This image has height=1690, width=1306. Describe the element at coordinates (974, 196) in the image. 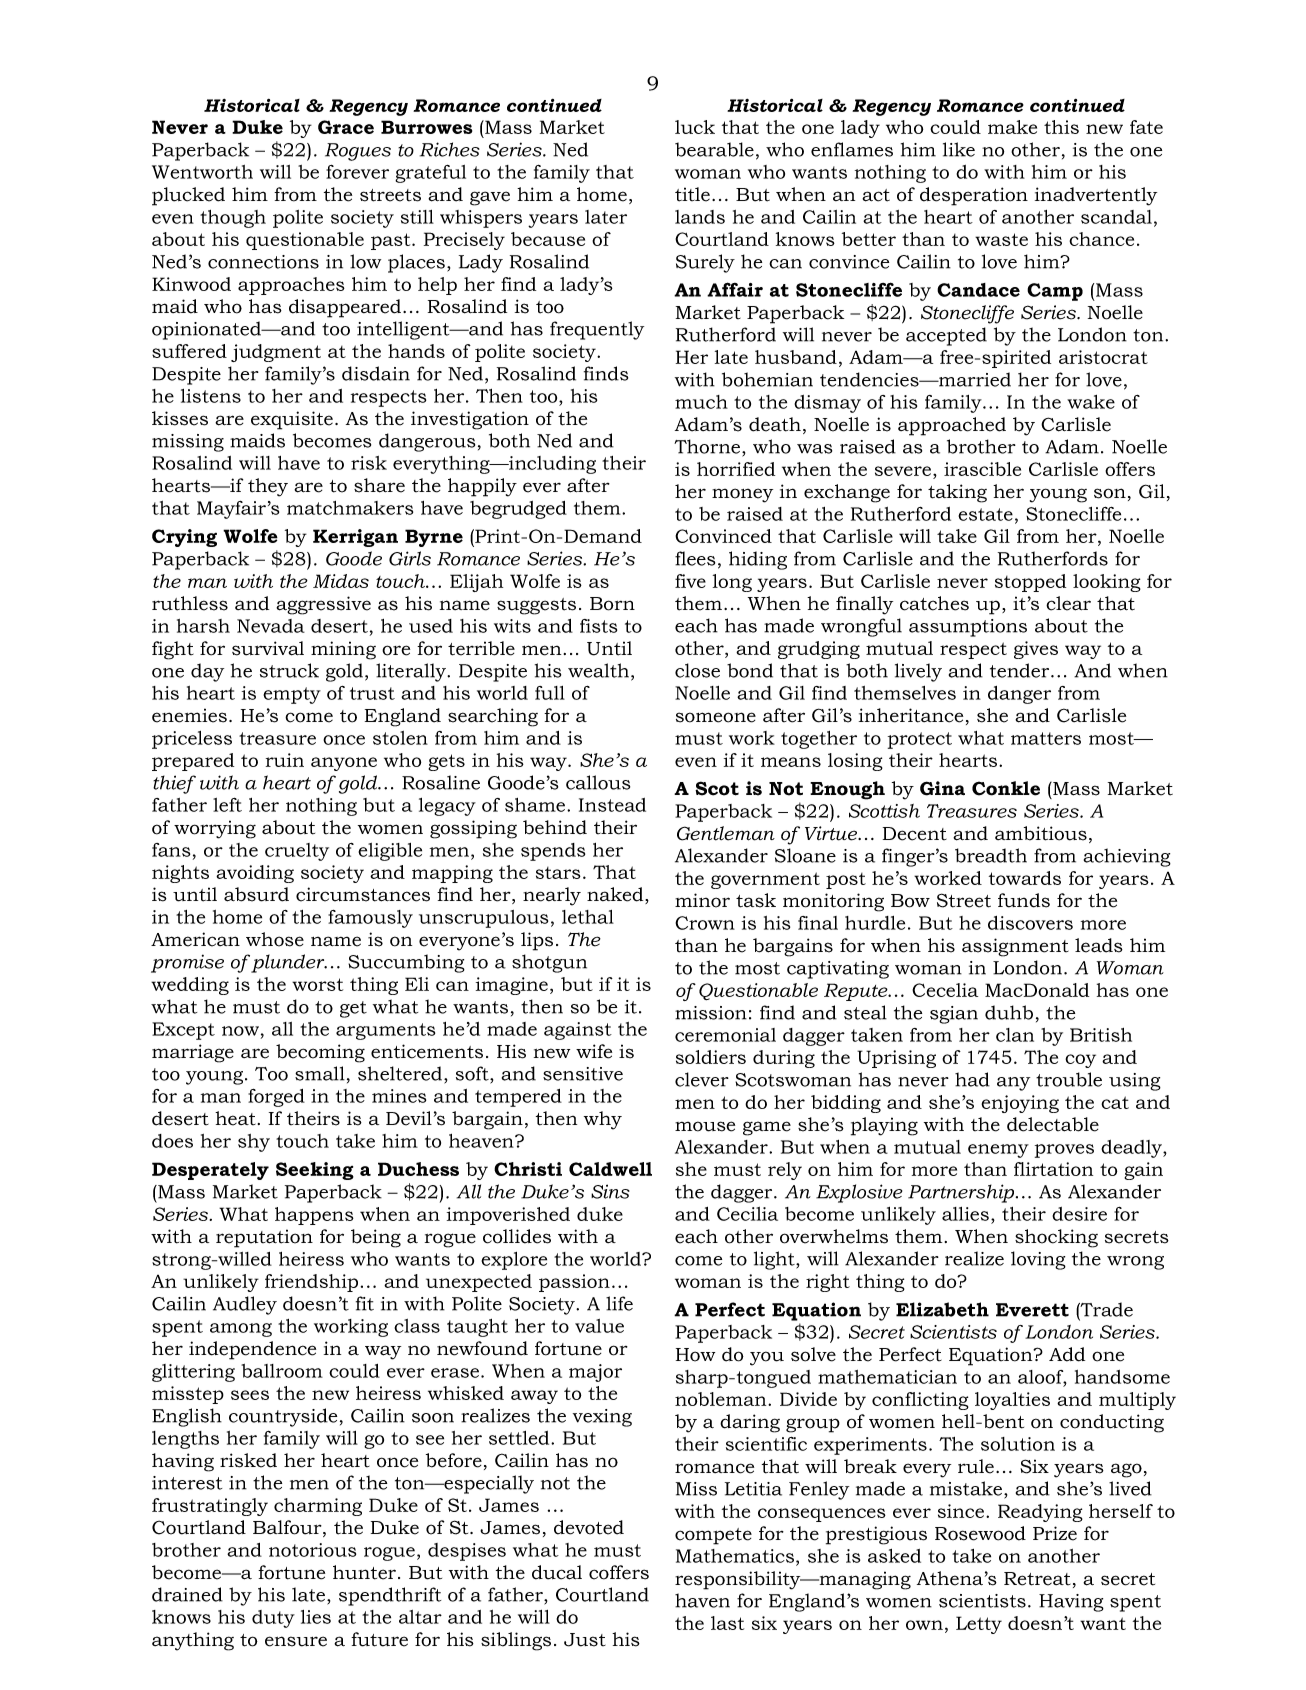

I see `desperation` at that location.
